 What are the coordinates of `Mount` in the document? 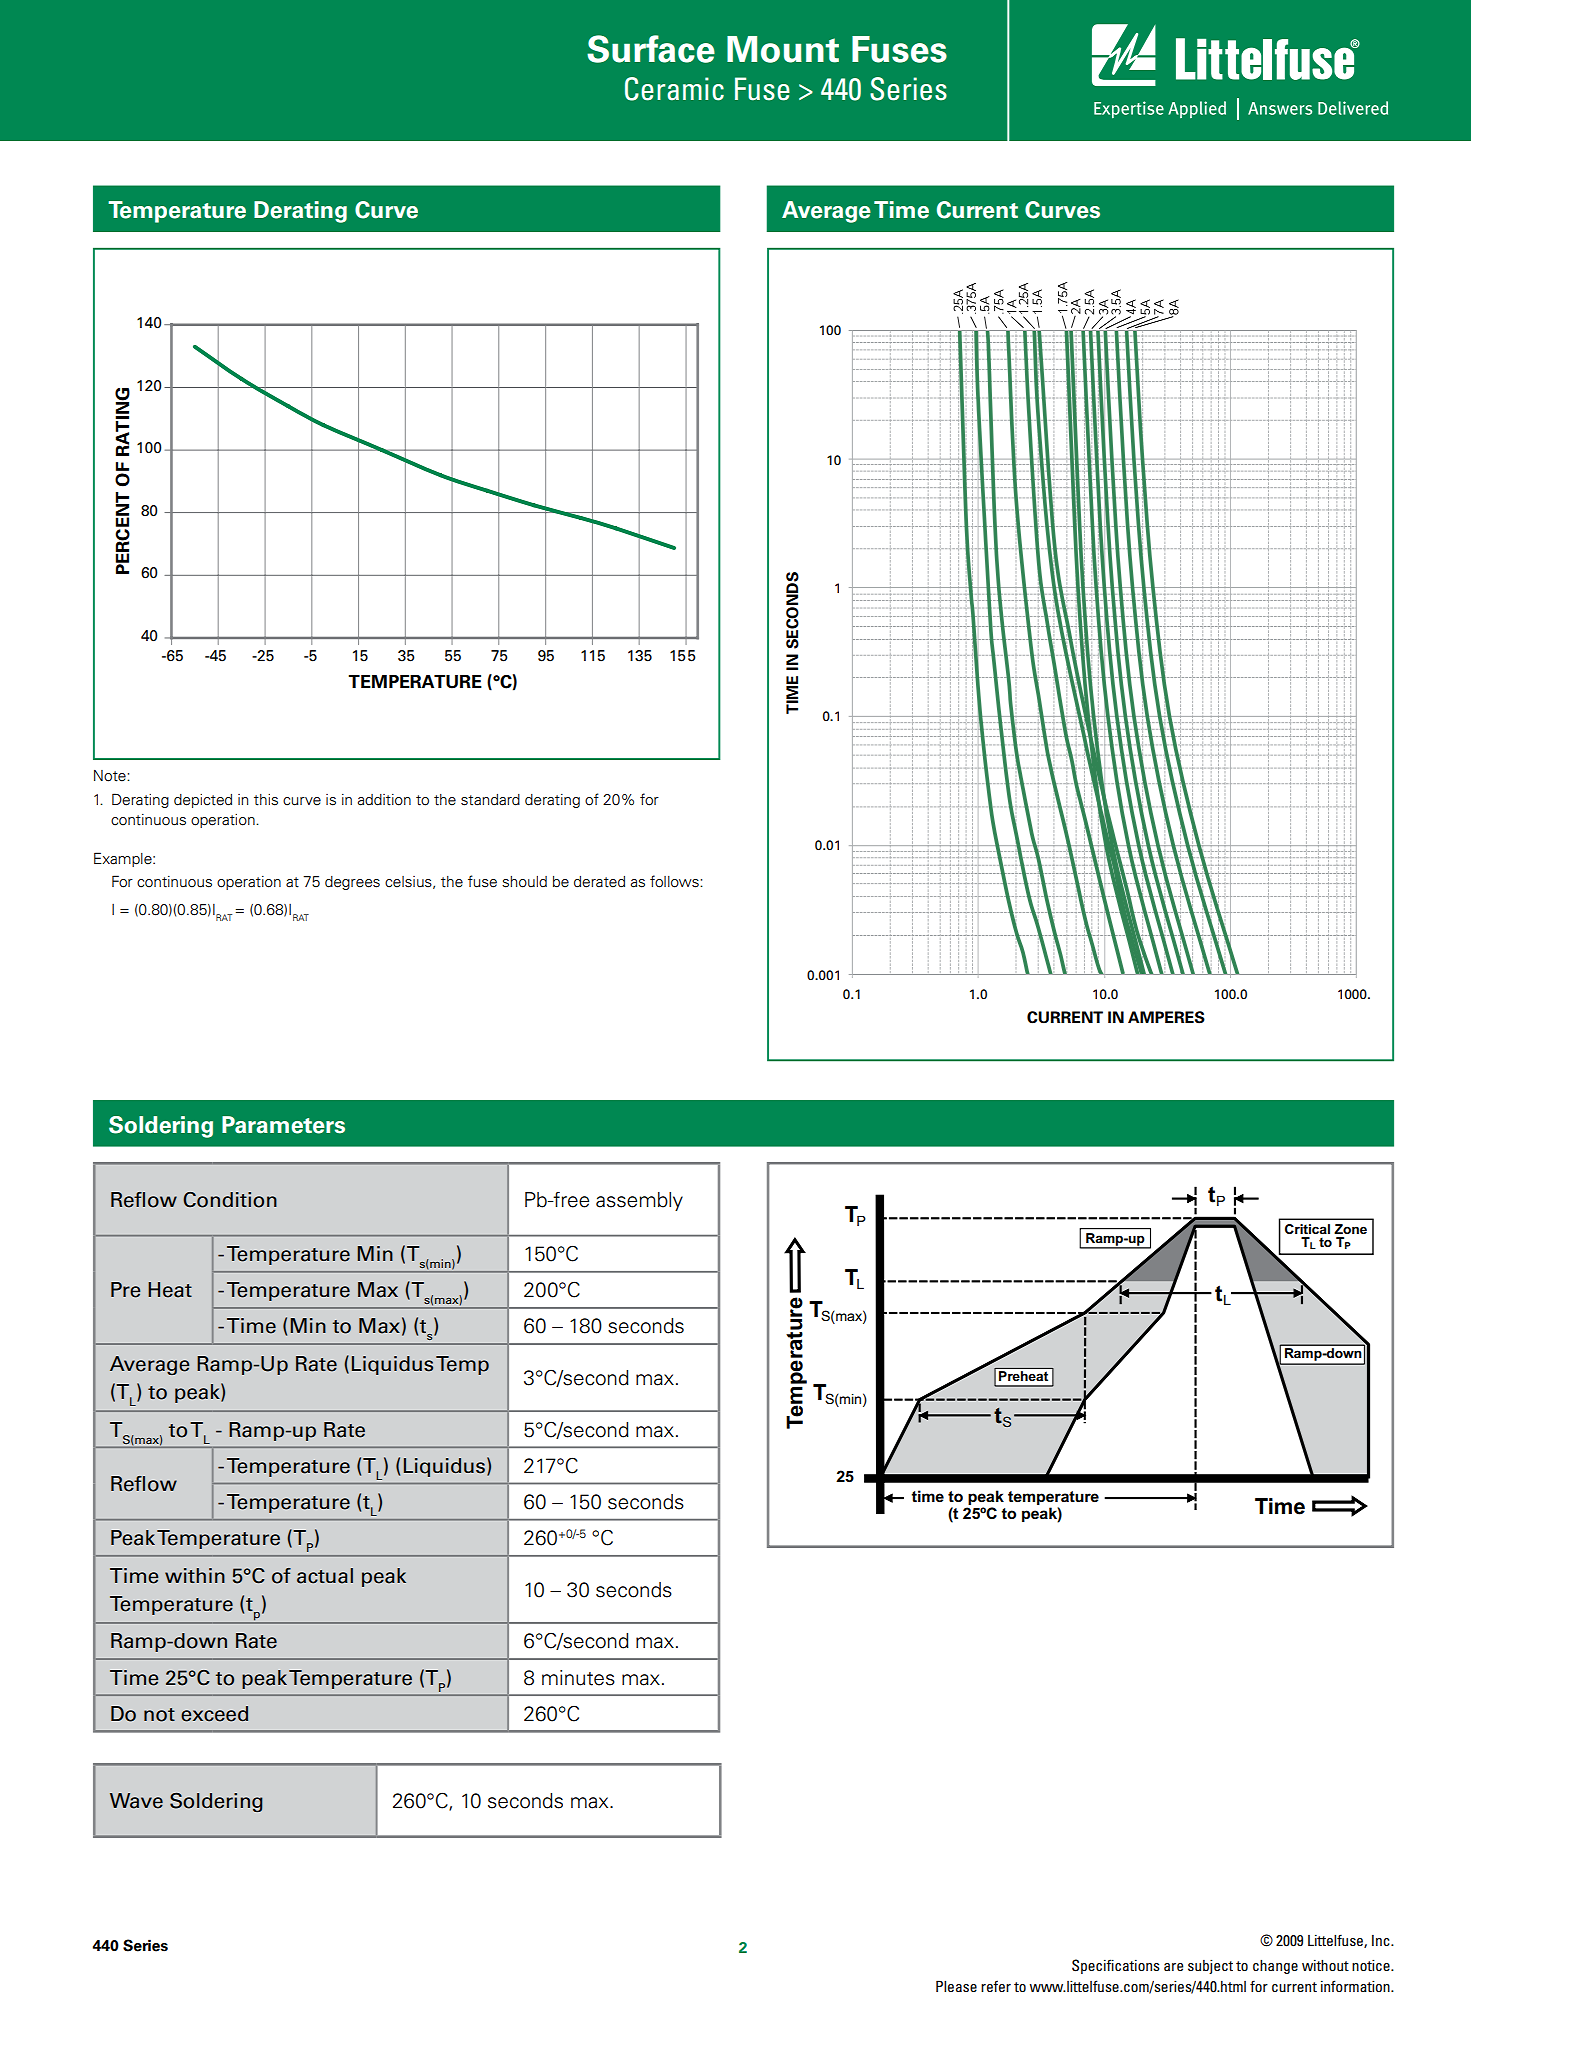 It's located at (783, 49).
